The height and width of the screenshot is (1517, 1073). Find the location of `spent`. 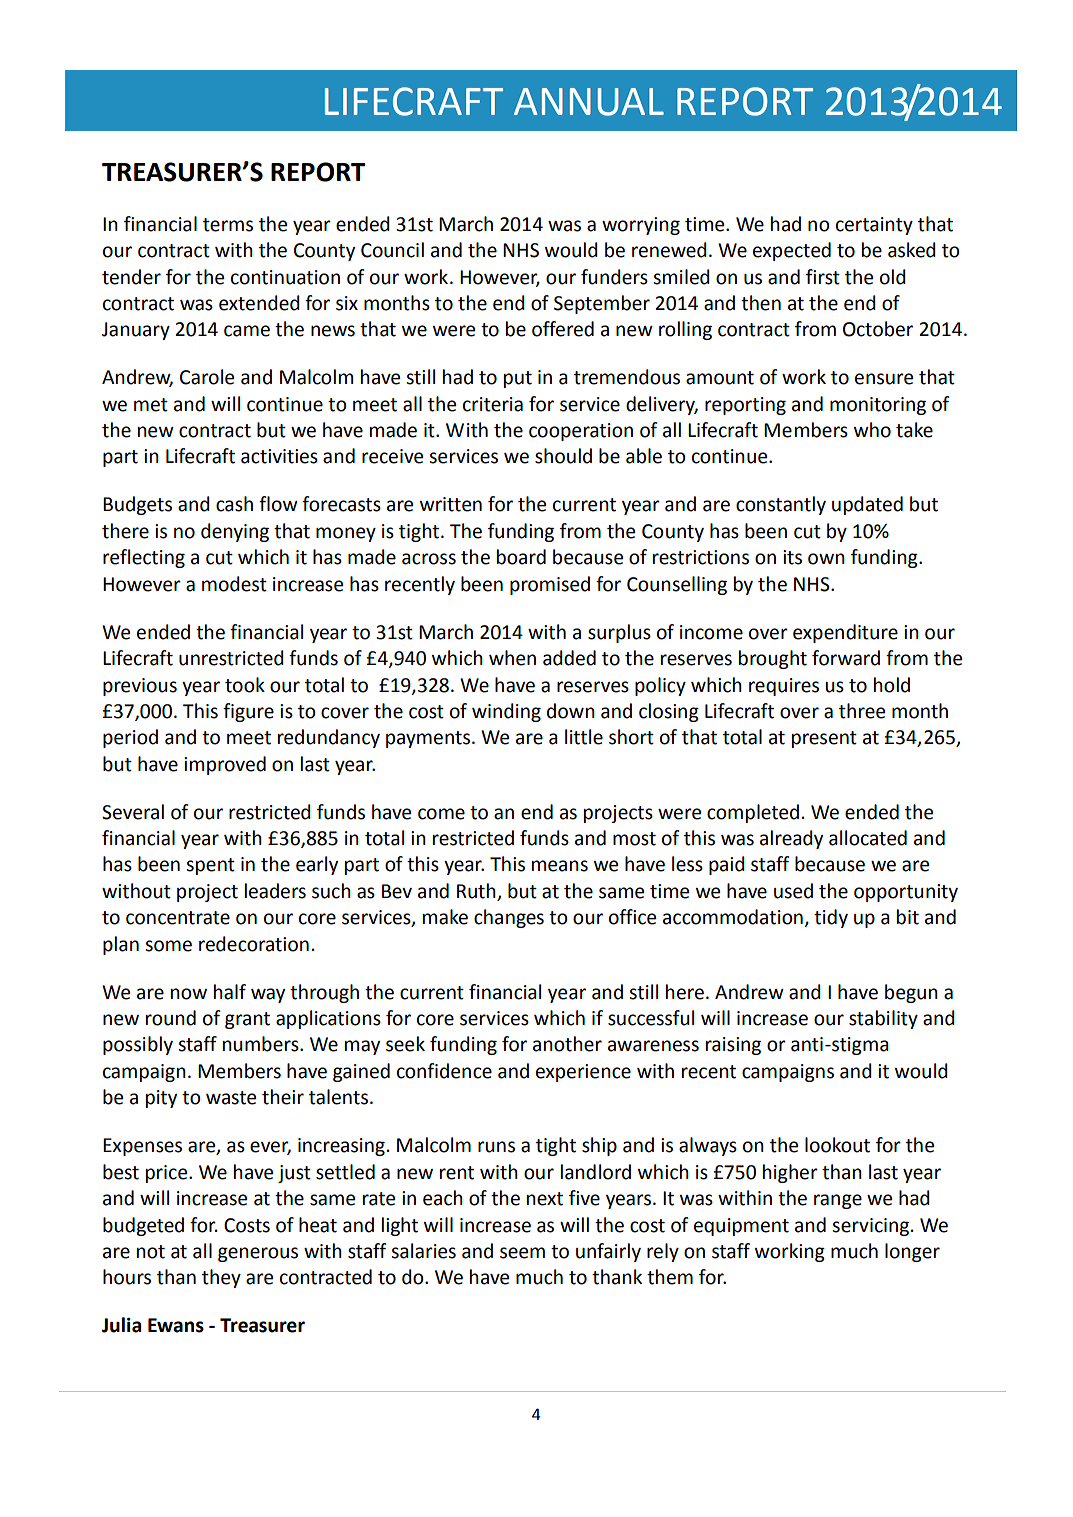

spent is located at coordinates (210, 866).
